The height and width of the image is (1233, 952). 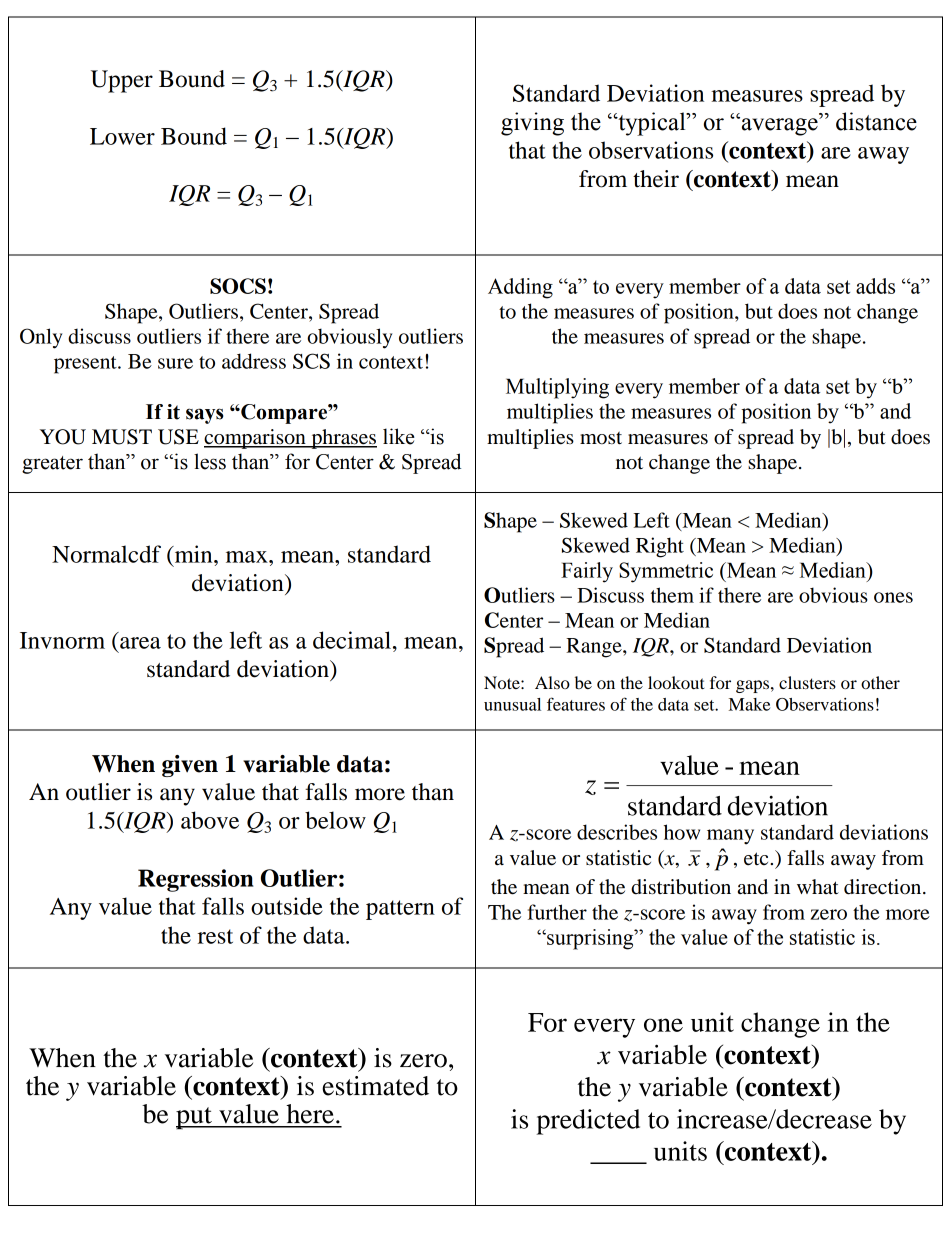 I want to click on giving, so click(x=532, y=124).
